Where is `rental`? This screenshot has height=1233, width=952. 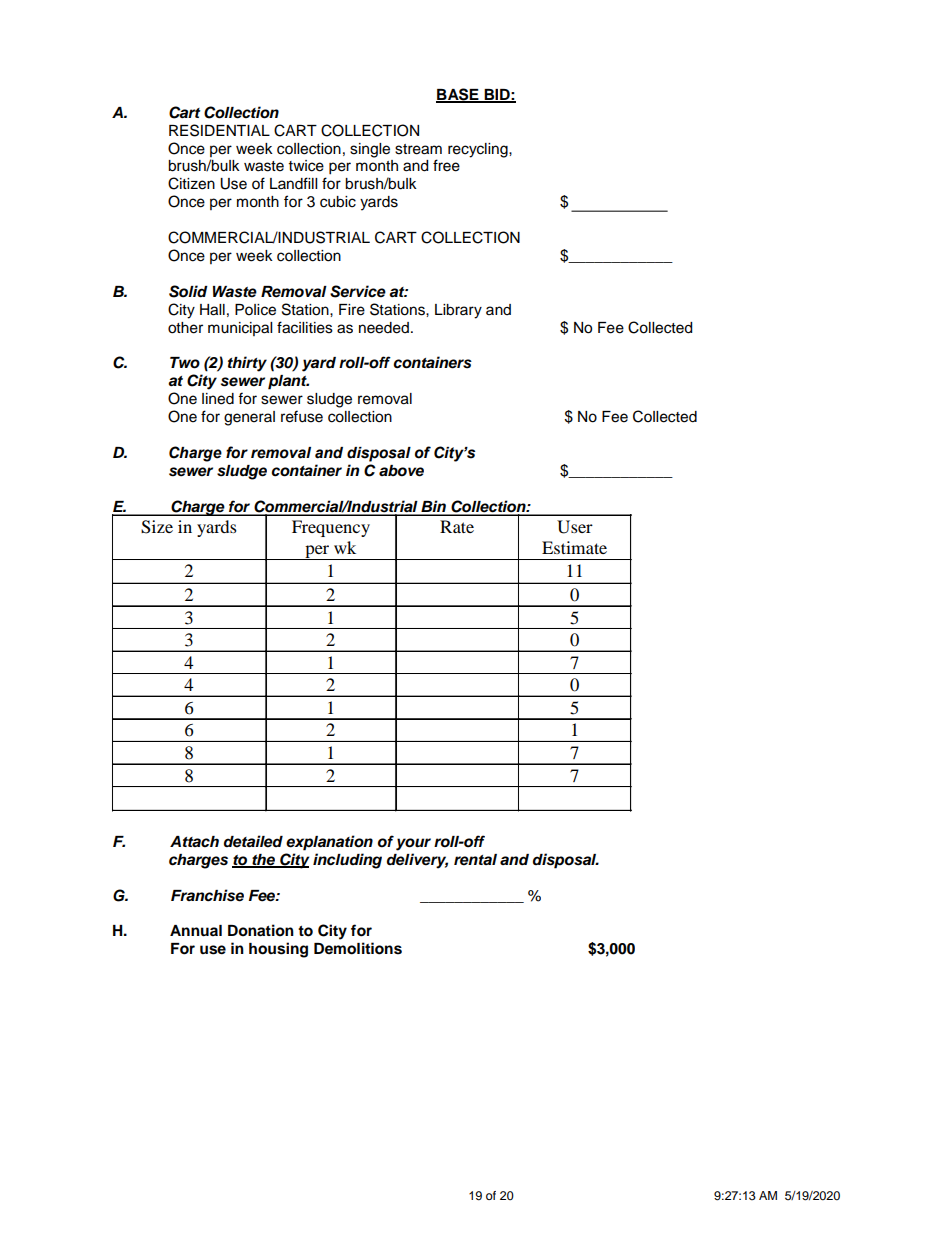
rental is located at coordinates (475, 860).
